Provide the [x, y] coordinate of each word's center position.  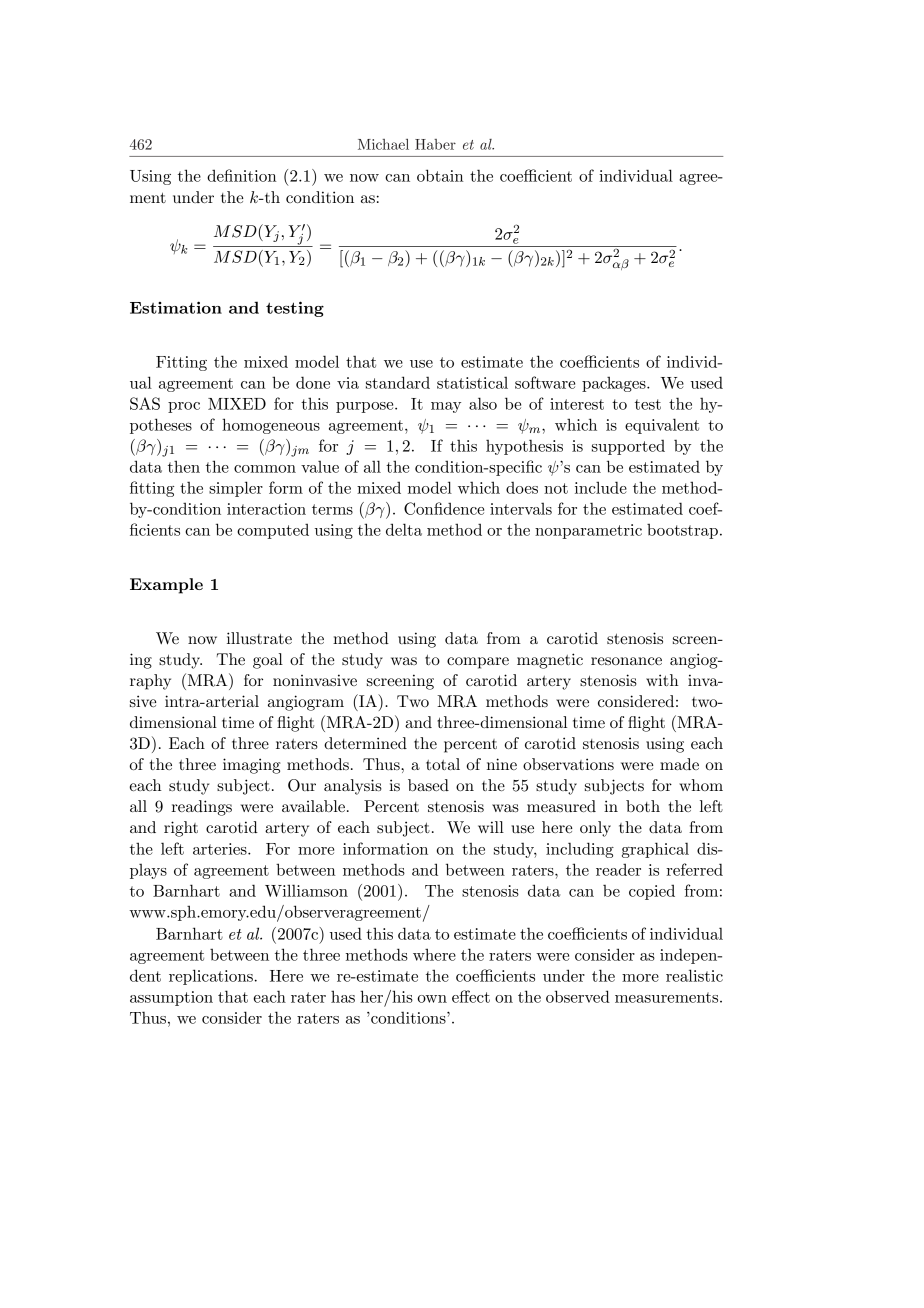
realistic [694, 975]
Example [166, 586]
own [432, 999]
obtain [440, 175]
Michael [383, 144]
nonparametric [588, 531]
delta [404, 529]
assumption [171, 998]
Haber [435, 144]
